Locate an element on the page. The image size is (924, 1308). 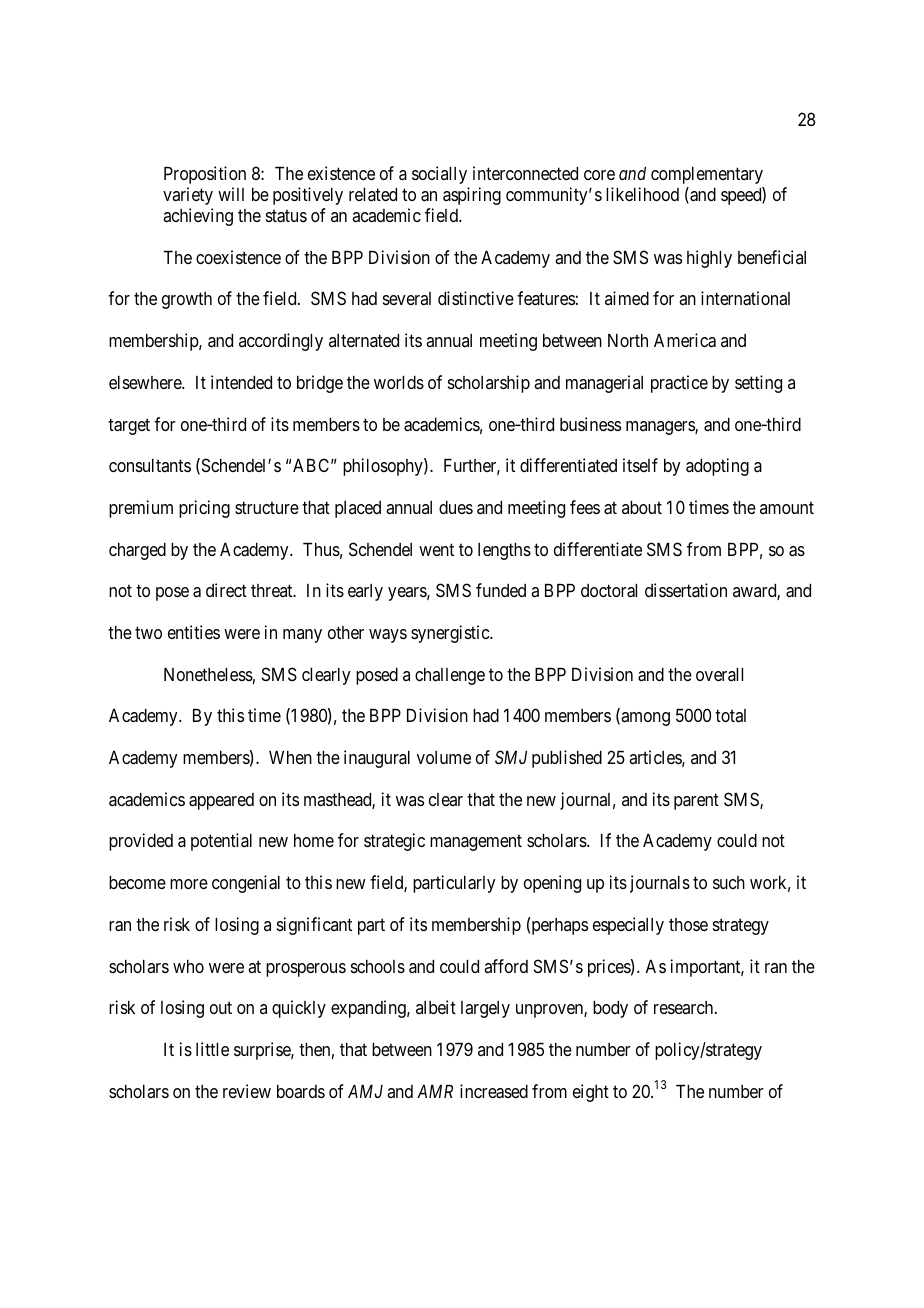
synergistic is located at coordinates (451, 634).
